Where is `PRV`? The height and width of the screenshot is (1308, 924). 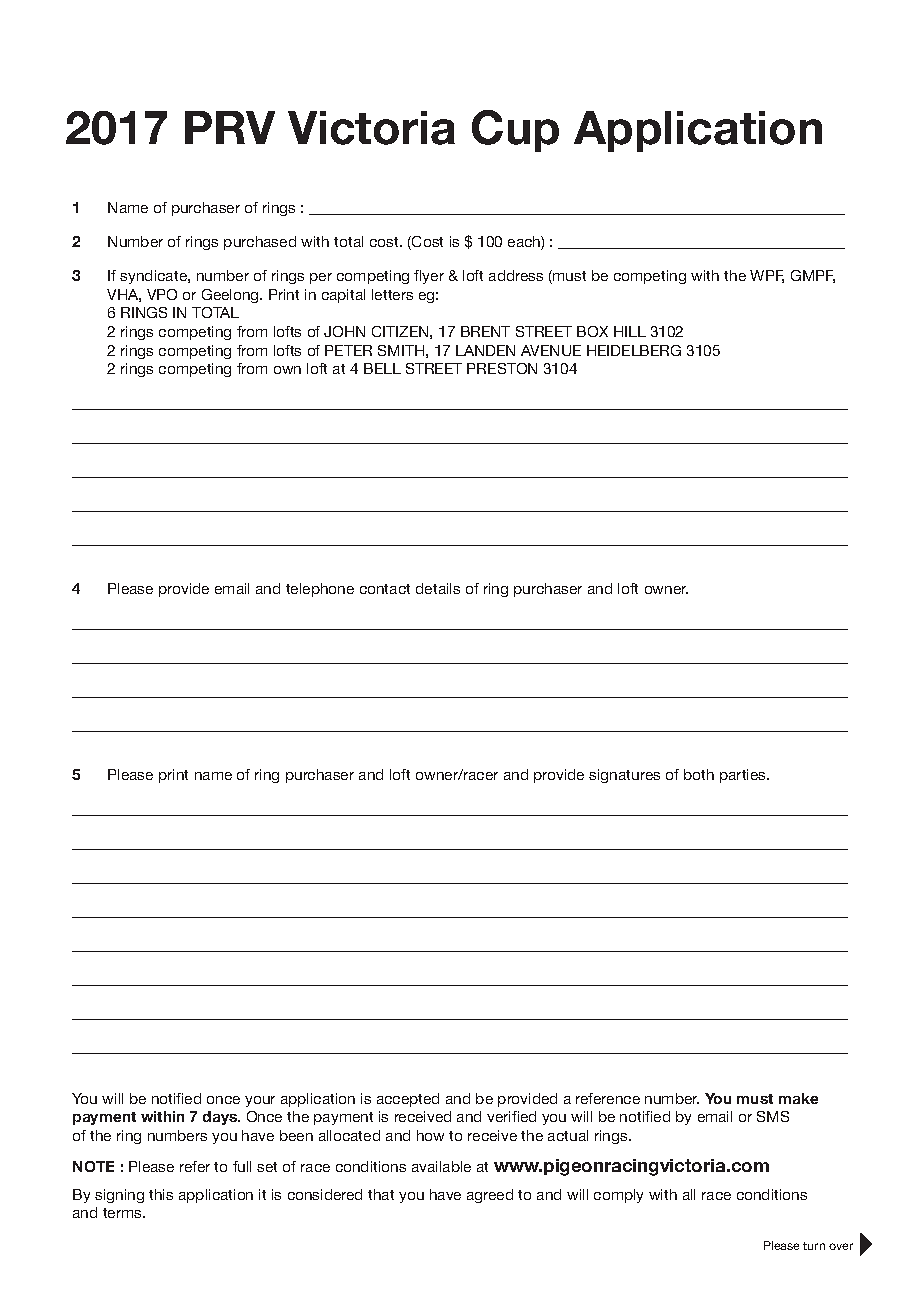
PRV is located at coordinates (230, 127).
